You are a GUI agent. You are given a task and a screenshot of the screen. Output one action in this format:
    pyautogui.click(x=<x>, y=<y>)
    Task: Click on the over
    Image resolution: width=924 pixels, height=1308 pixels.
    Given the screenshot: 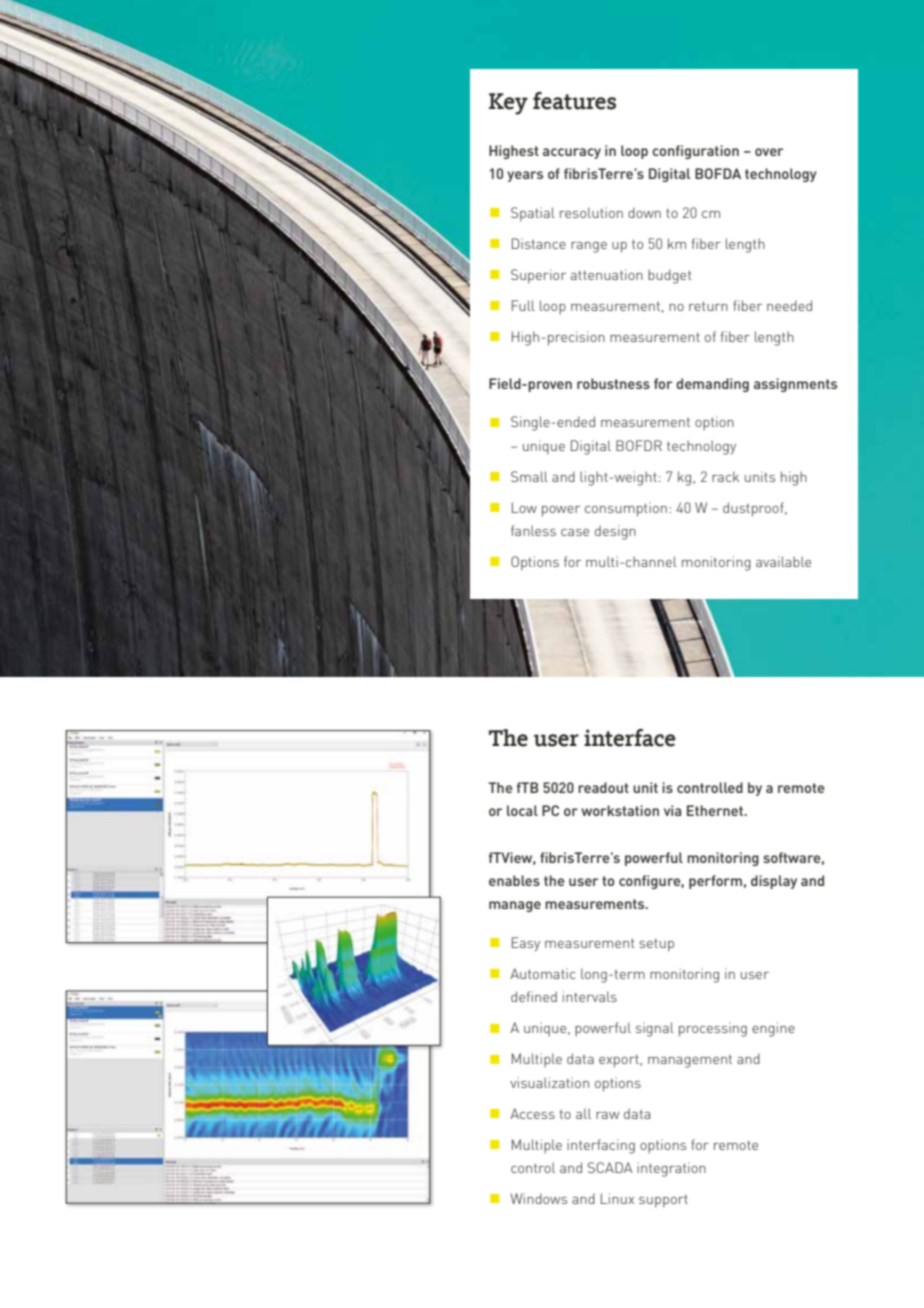 What is the action you would take?
    pyautogui.click(x=769, y=152)
